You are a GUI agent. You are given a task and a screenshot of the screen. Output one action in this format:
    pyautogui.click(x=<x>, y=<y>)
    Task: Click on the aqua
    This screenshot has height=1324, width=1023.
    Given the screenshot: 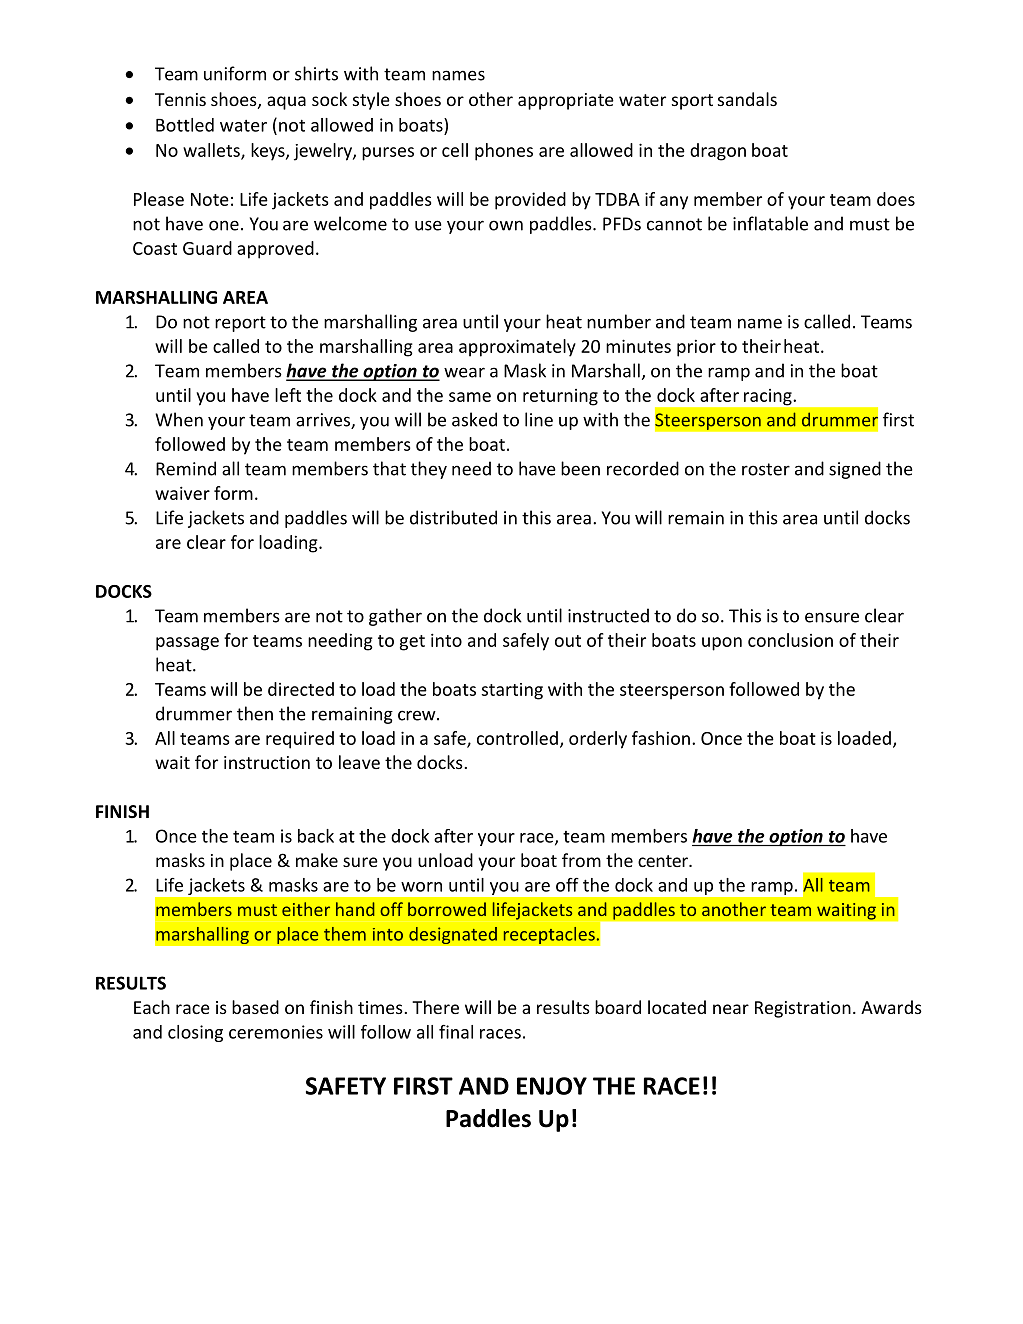 What is the action you would take?
    pyautogui.click(x=286, y=103)
